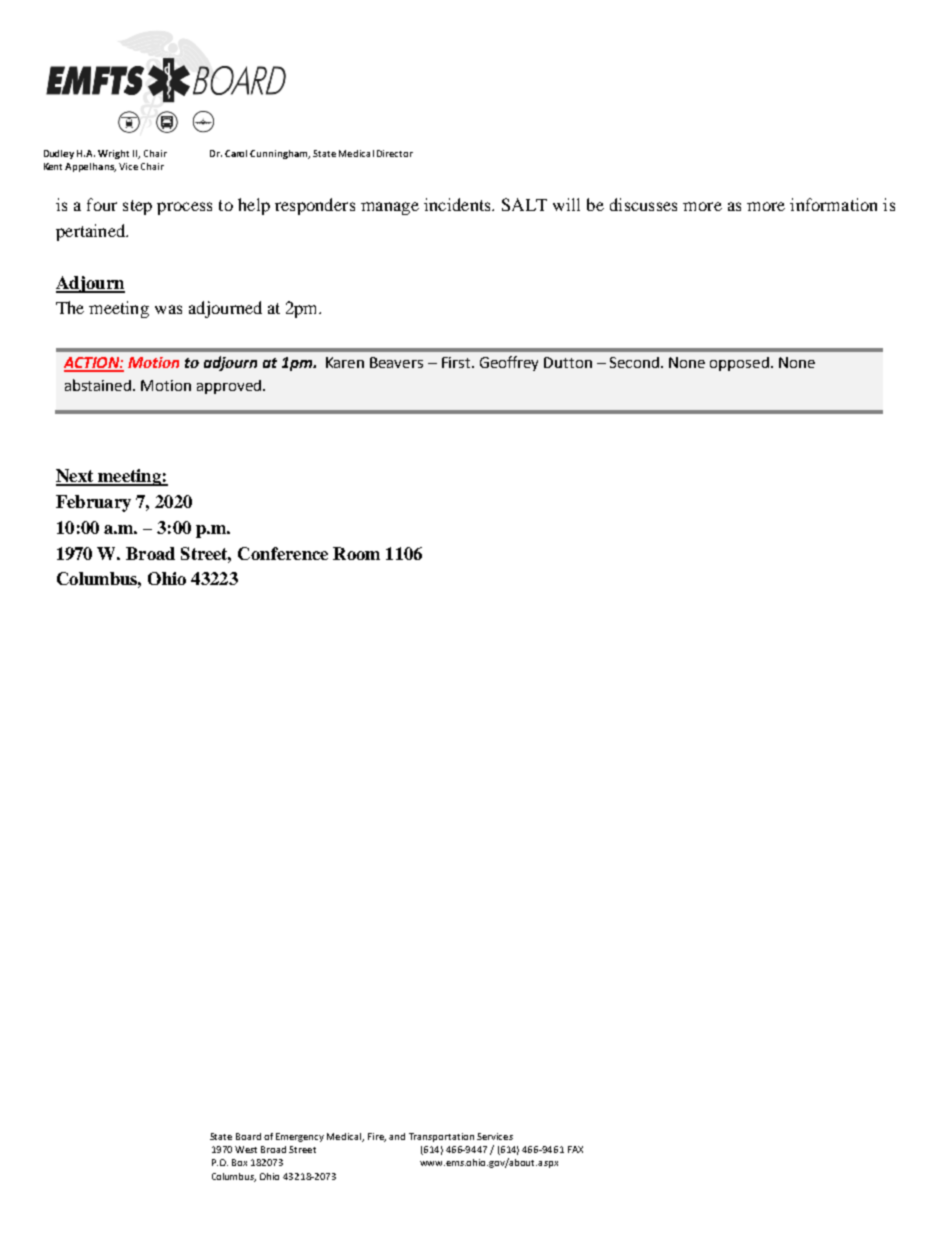 The image size is (952, 1233). Describe the element at coordinates (356, 553) in the screenshot. I see `Room` at that location.
